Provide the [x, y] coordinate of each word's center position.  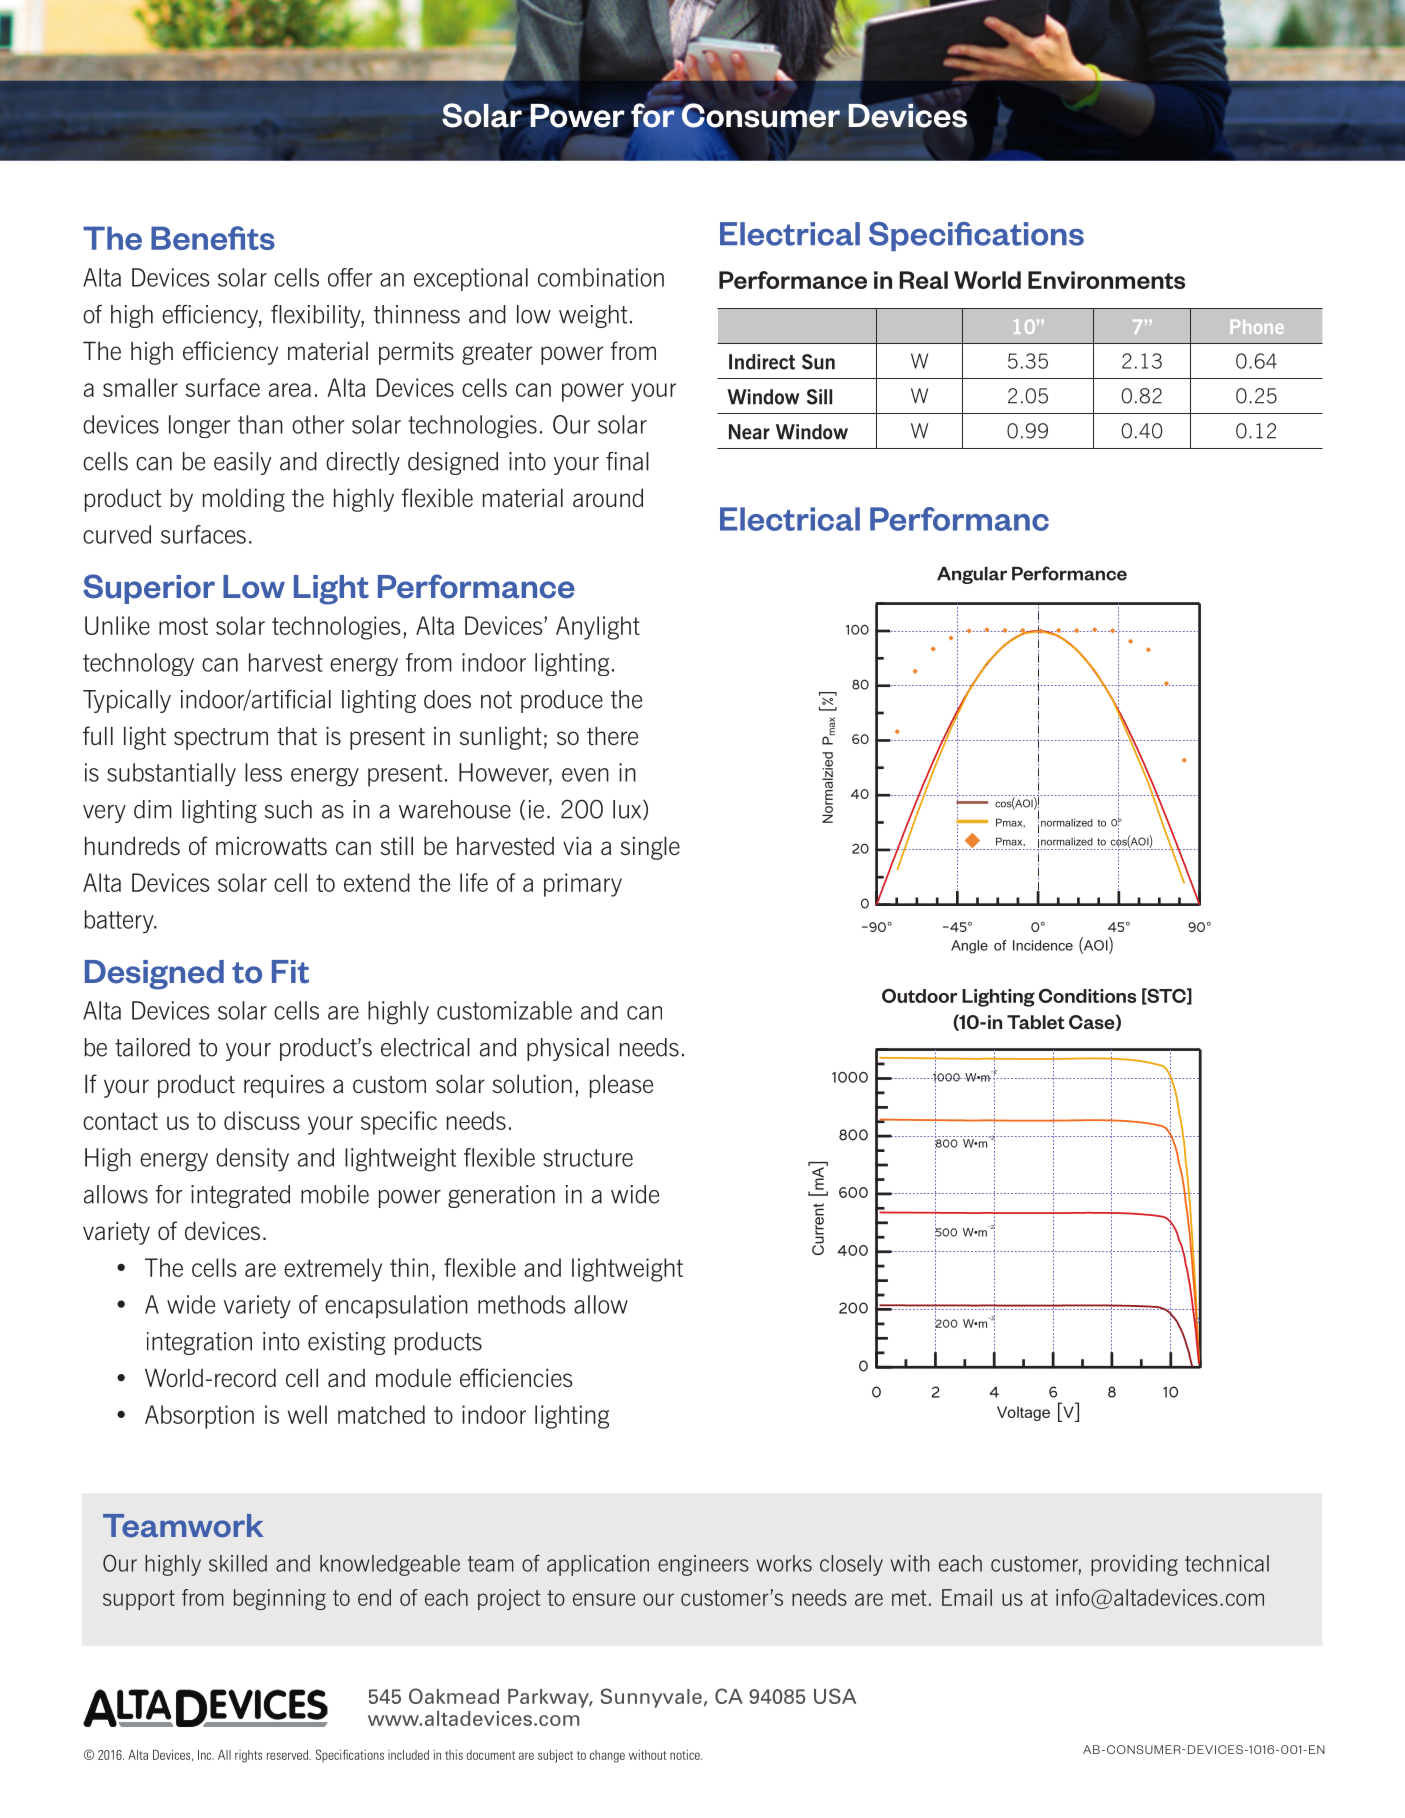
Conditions [1087, 995]
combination [601, 277]
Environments [1106, 280]
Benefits [213, 238]
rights [248, 1756]
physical [568, 1049]
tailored [152, 1047]
